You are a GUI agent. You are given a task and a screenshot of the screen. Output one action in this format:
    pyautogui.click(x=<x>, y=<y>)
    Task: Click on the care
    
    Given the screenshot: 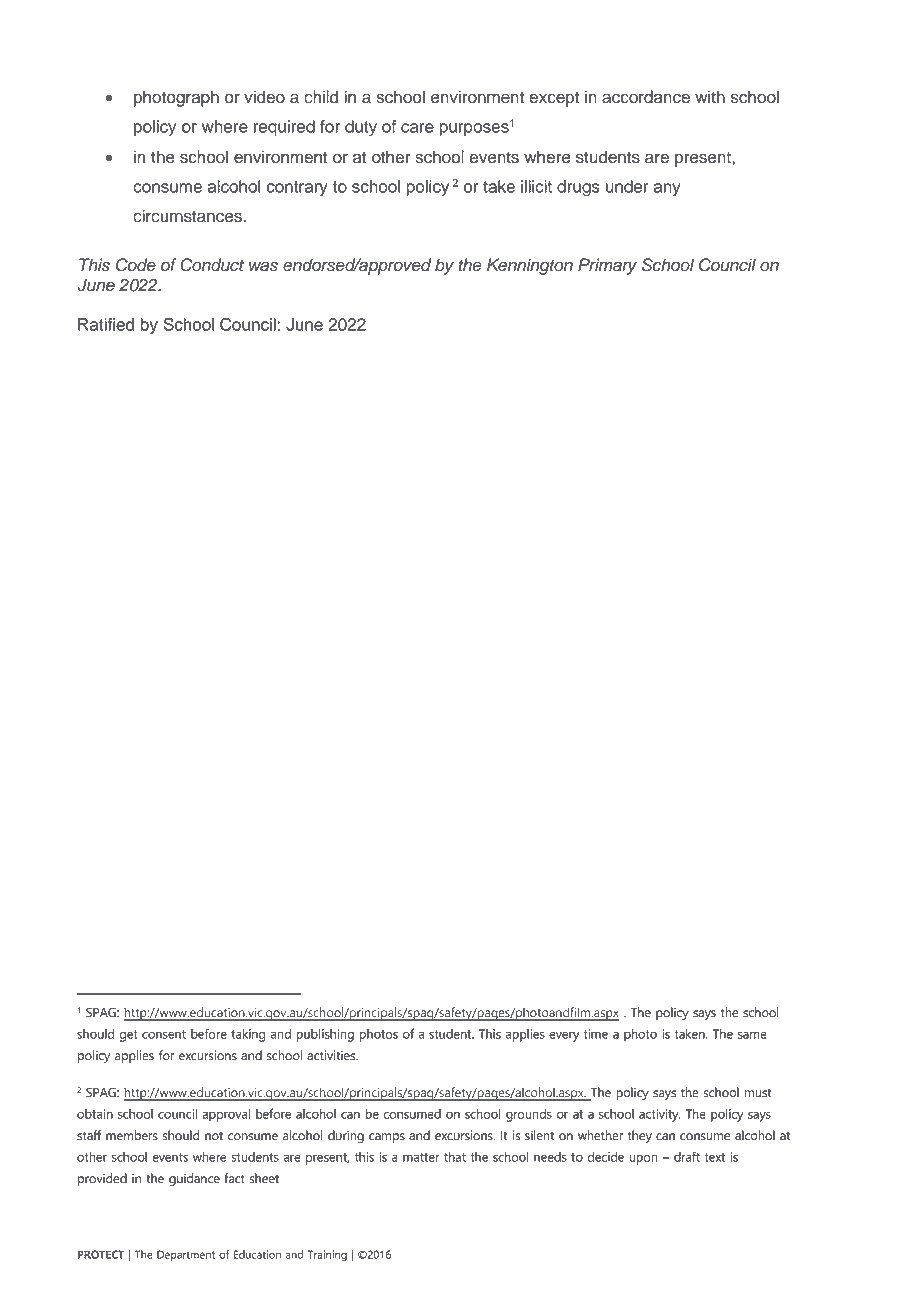 What is the action you would take?
    pyautogui.click(x=417, y=128)
